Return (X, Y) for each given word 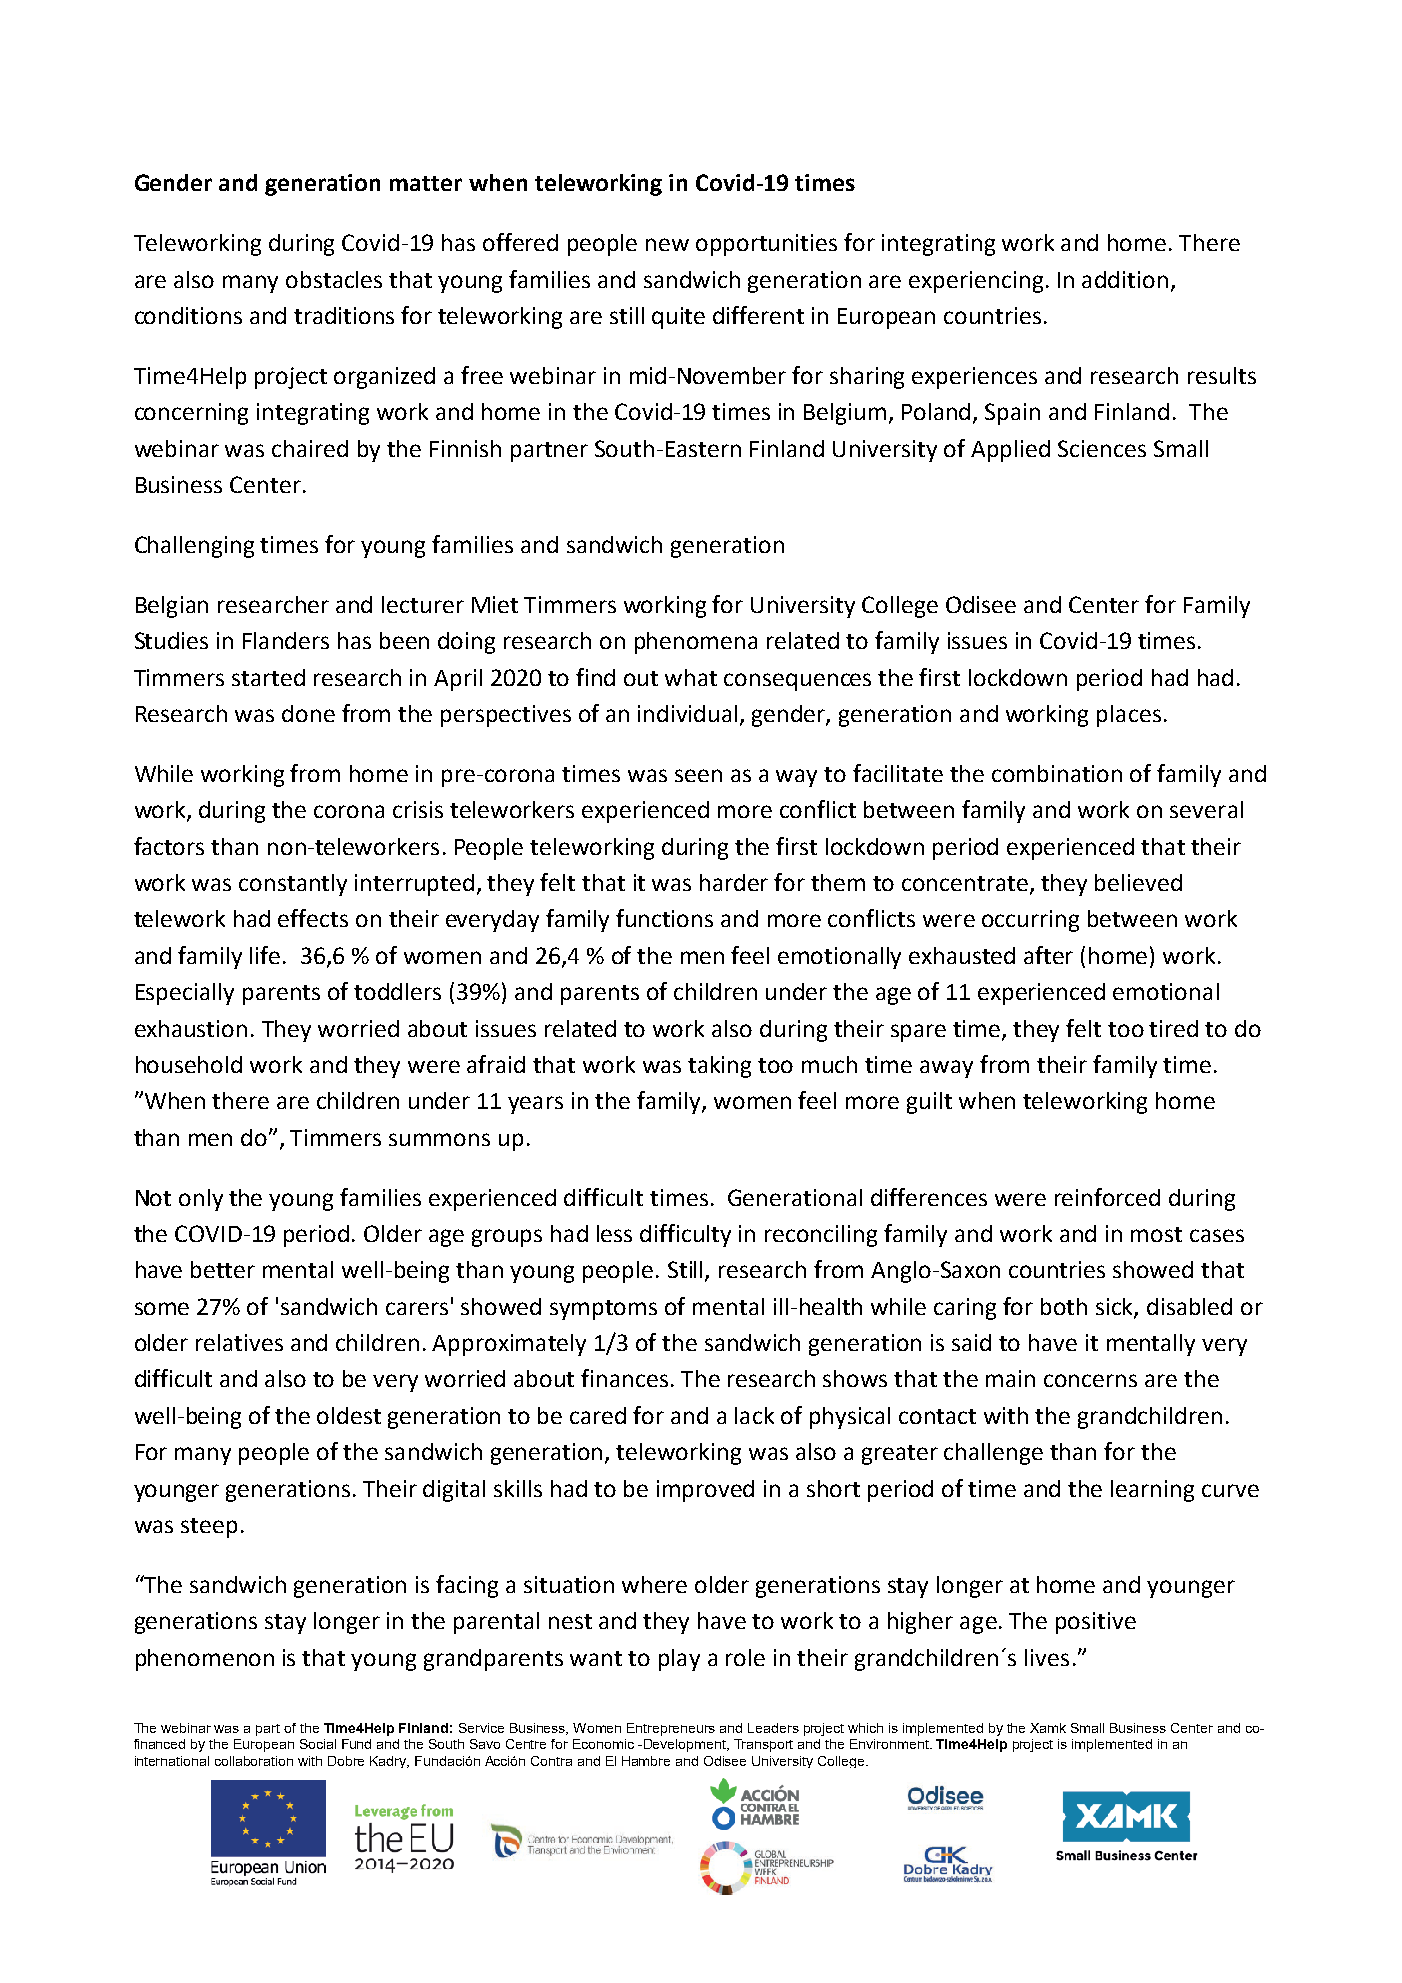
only (201, 1200)
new (667, 244)
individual (687, 713)
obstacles (334, 279)
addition (1125, 279)
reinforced (1107, 1197)
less (614, 1233)
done (308, 713)
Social (318, 1744)
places (1129, 716)
